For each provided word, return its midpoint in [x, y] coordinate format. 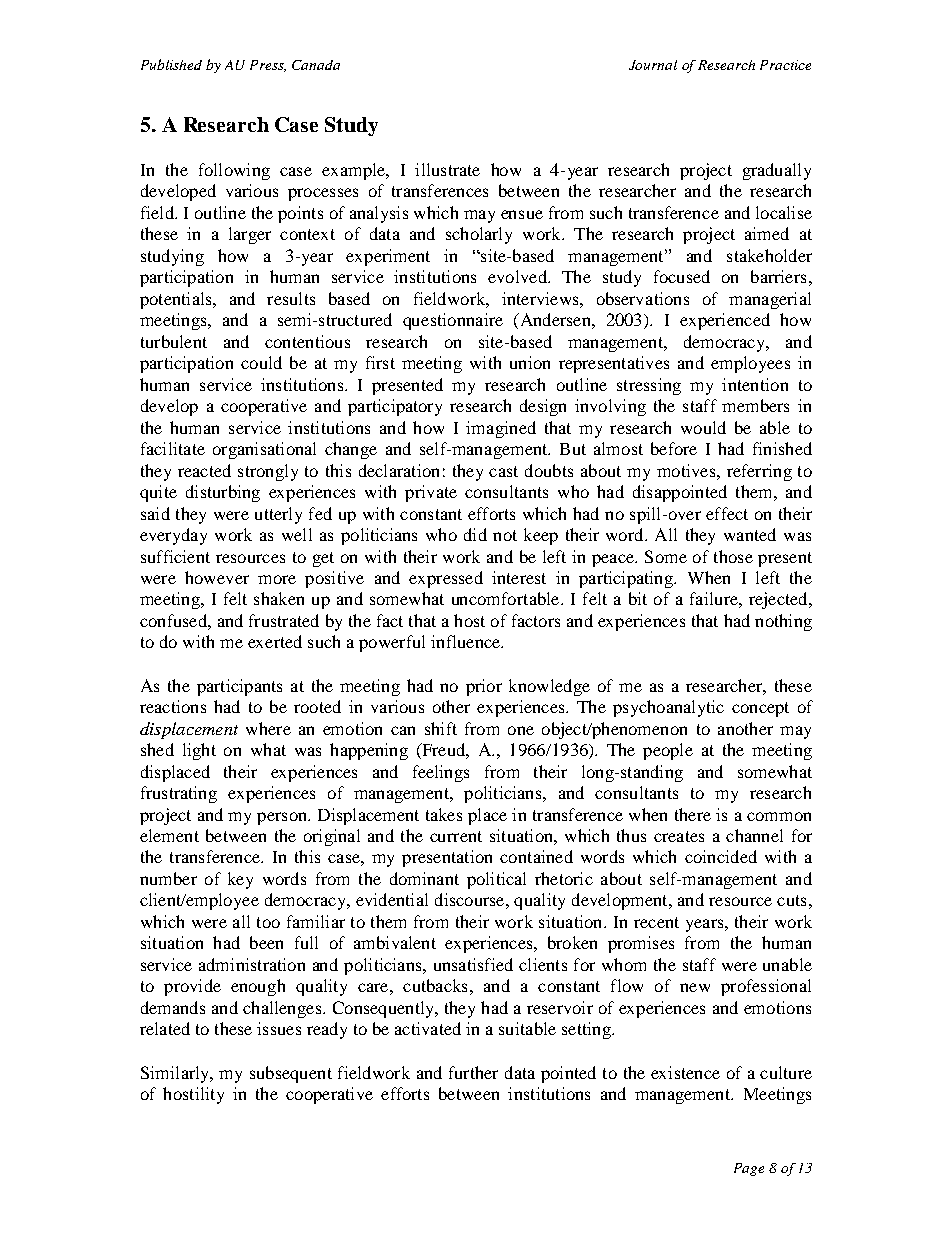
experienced [725, 321]
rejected [779, 600]
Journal [653, 65]
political [496, 880]
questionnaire [453, 321]
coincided [721, 856]
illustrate [447, 169]
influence [467, 641]
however [217, 577]
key [240, 880]
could [261, 362]
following [234, 171]
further [473, 1072]
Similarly [176, 1074]
